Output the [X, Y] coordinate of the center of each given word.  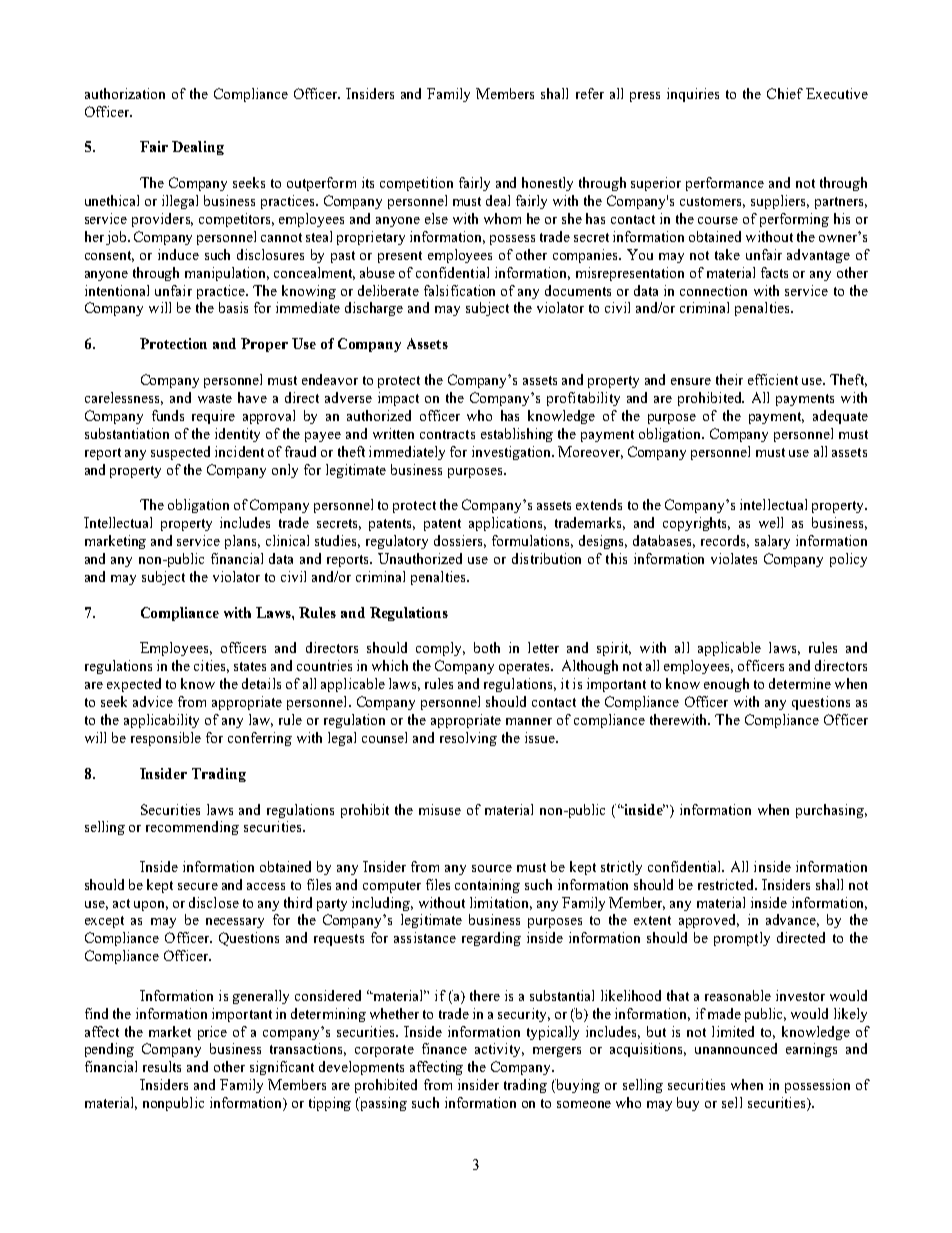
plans [242, 542]
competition [416, 184]
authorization [125, 93]
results [162, 1066]
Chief [785, 93]
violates [734, 558]
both [487, 647]
